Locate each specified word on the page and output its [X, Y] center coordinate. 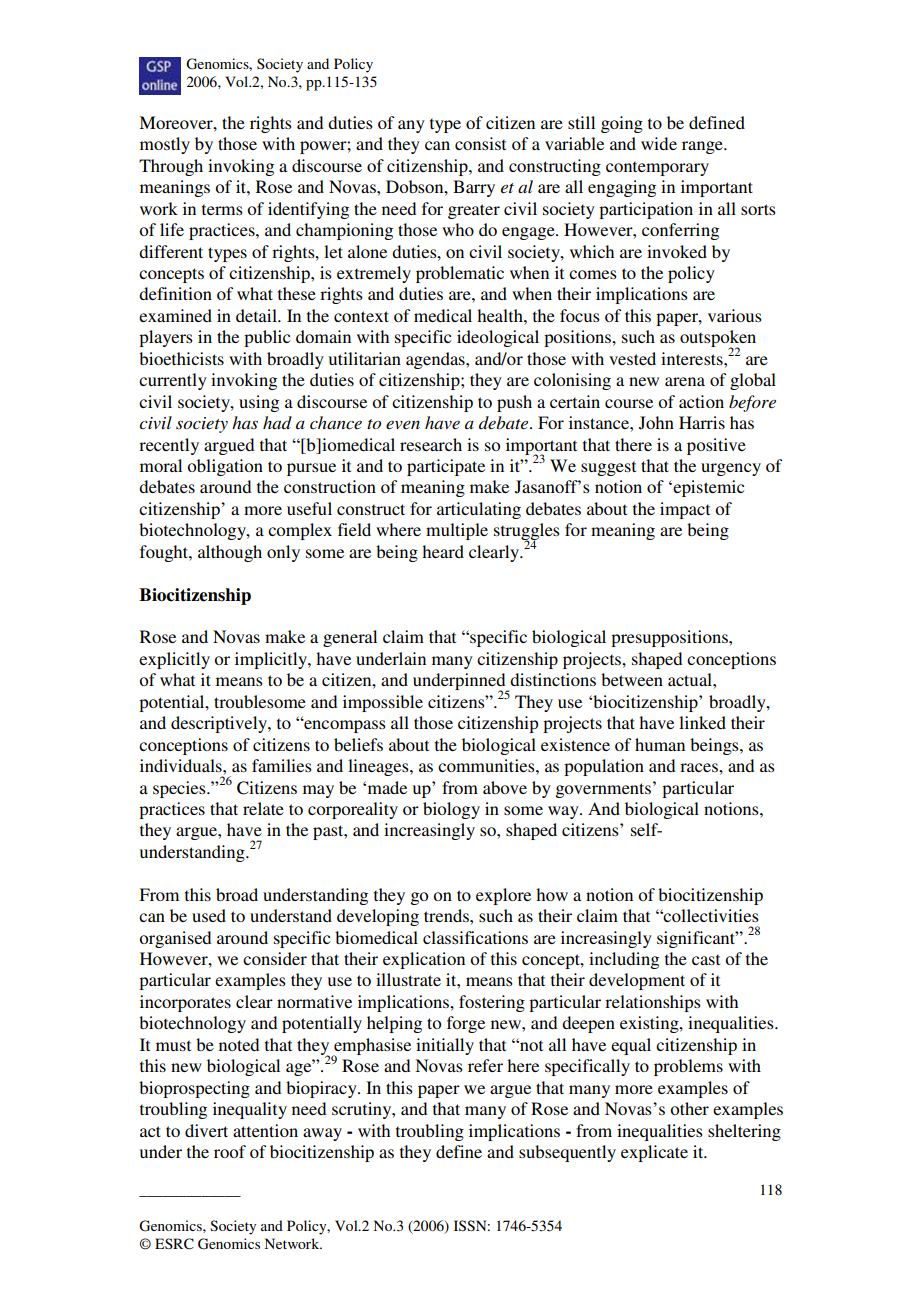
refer [485, 1065]
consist [480, 143]
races [700, 767]
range [703, 147]
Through [171, 167]
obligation [225, 467]
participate [446, 467]
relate [263, 808]
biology [451, 810]
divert [206, 1130]
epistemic [707, 488]
